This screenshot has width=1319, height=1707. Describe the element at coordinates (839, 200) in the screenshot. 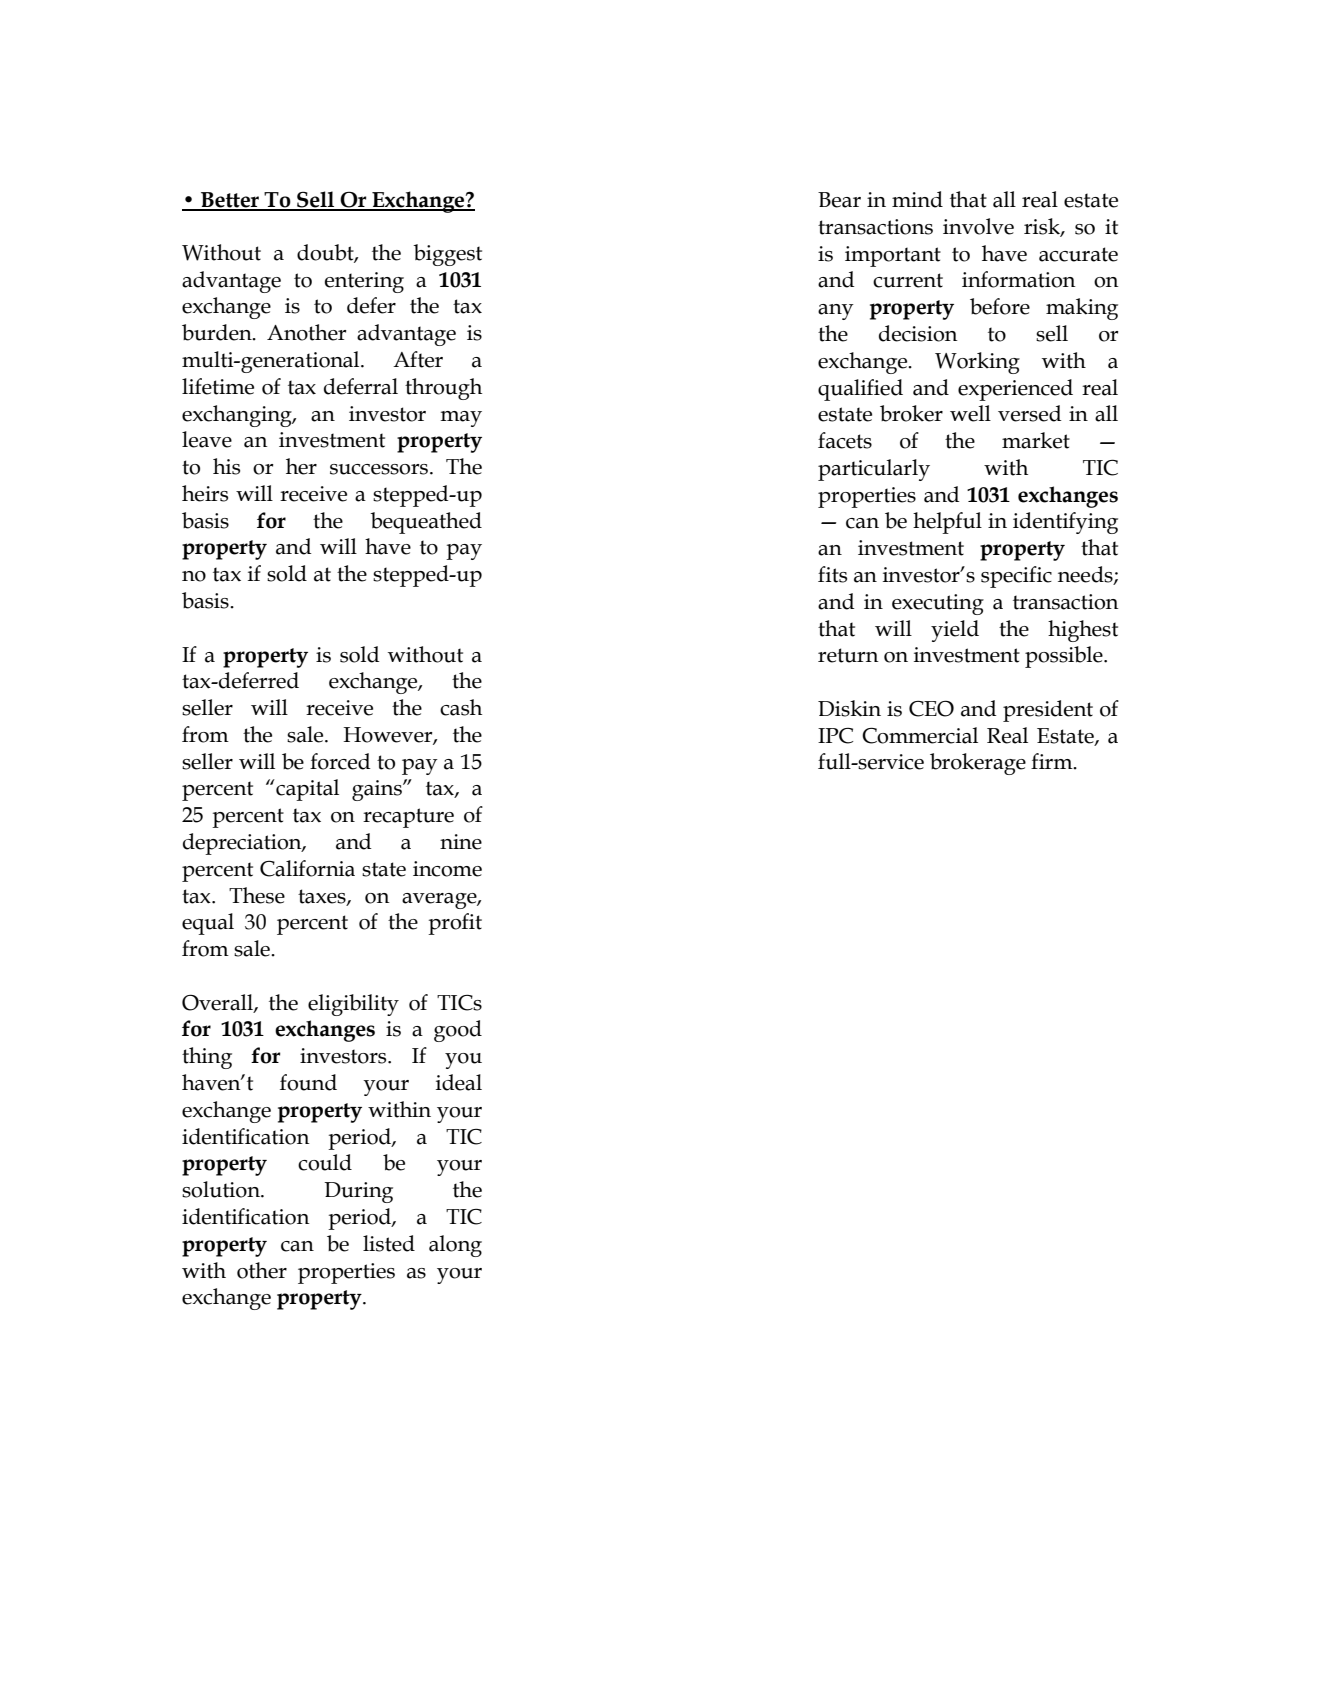

I see `Bear` at that location.
